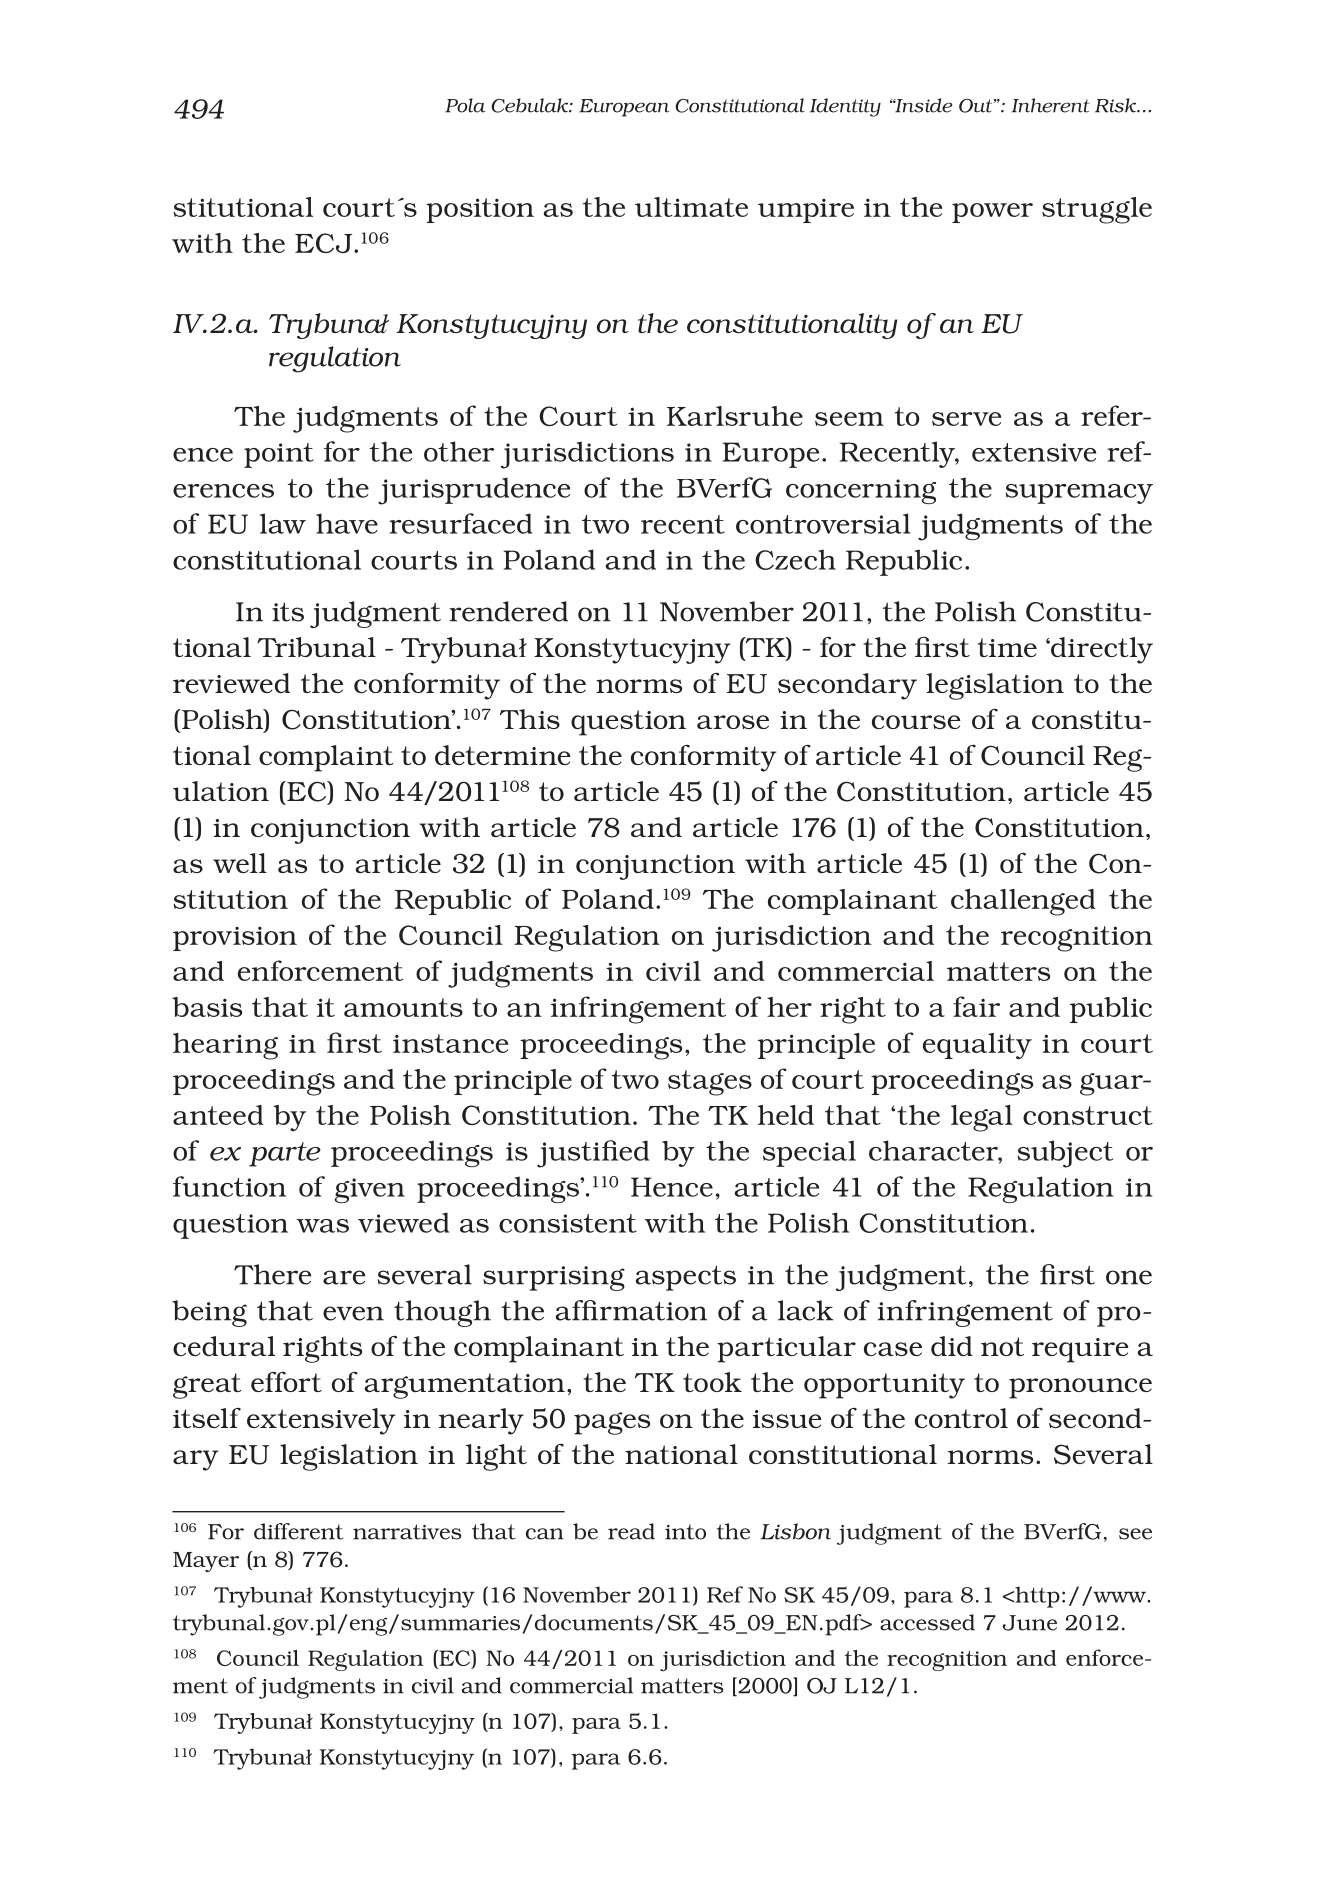 Image resolution: width=1333 pixels, height=1882 pixels. Describe the element at coordinates (480, 210) in the page. I see `position` at that location.
